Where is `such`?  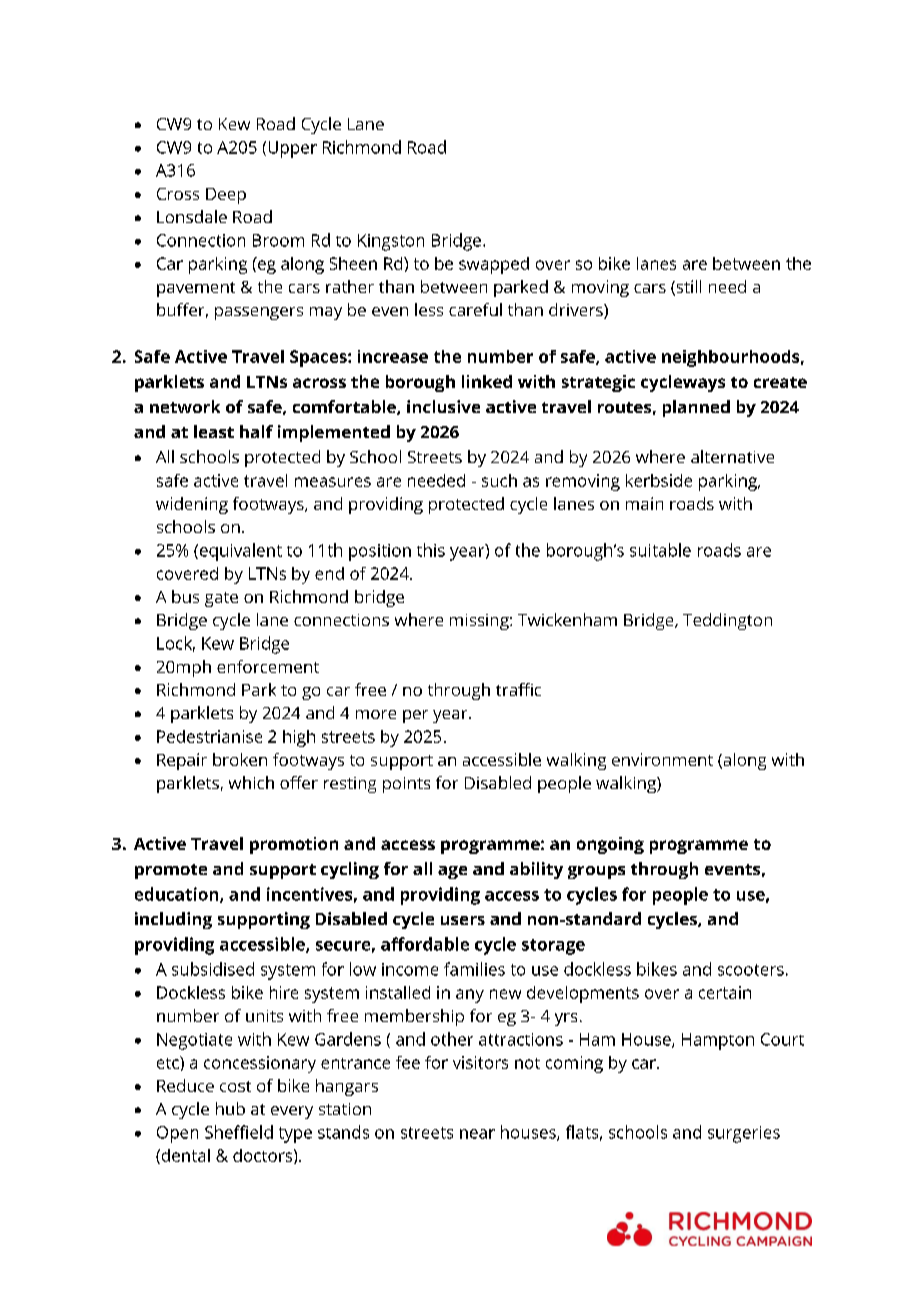 such is located at coordinates (499, 480).
